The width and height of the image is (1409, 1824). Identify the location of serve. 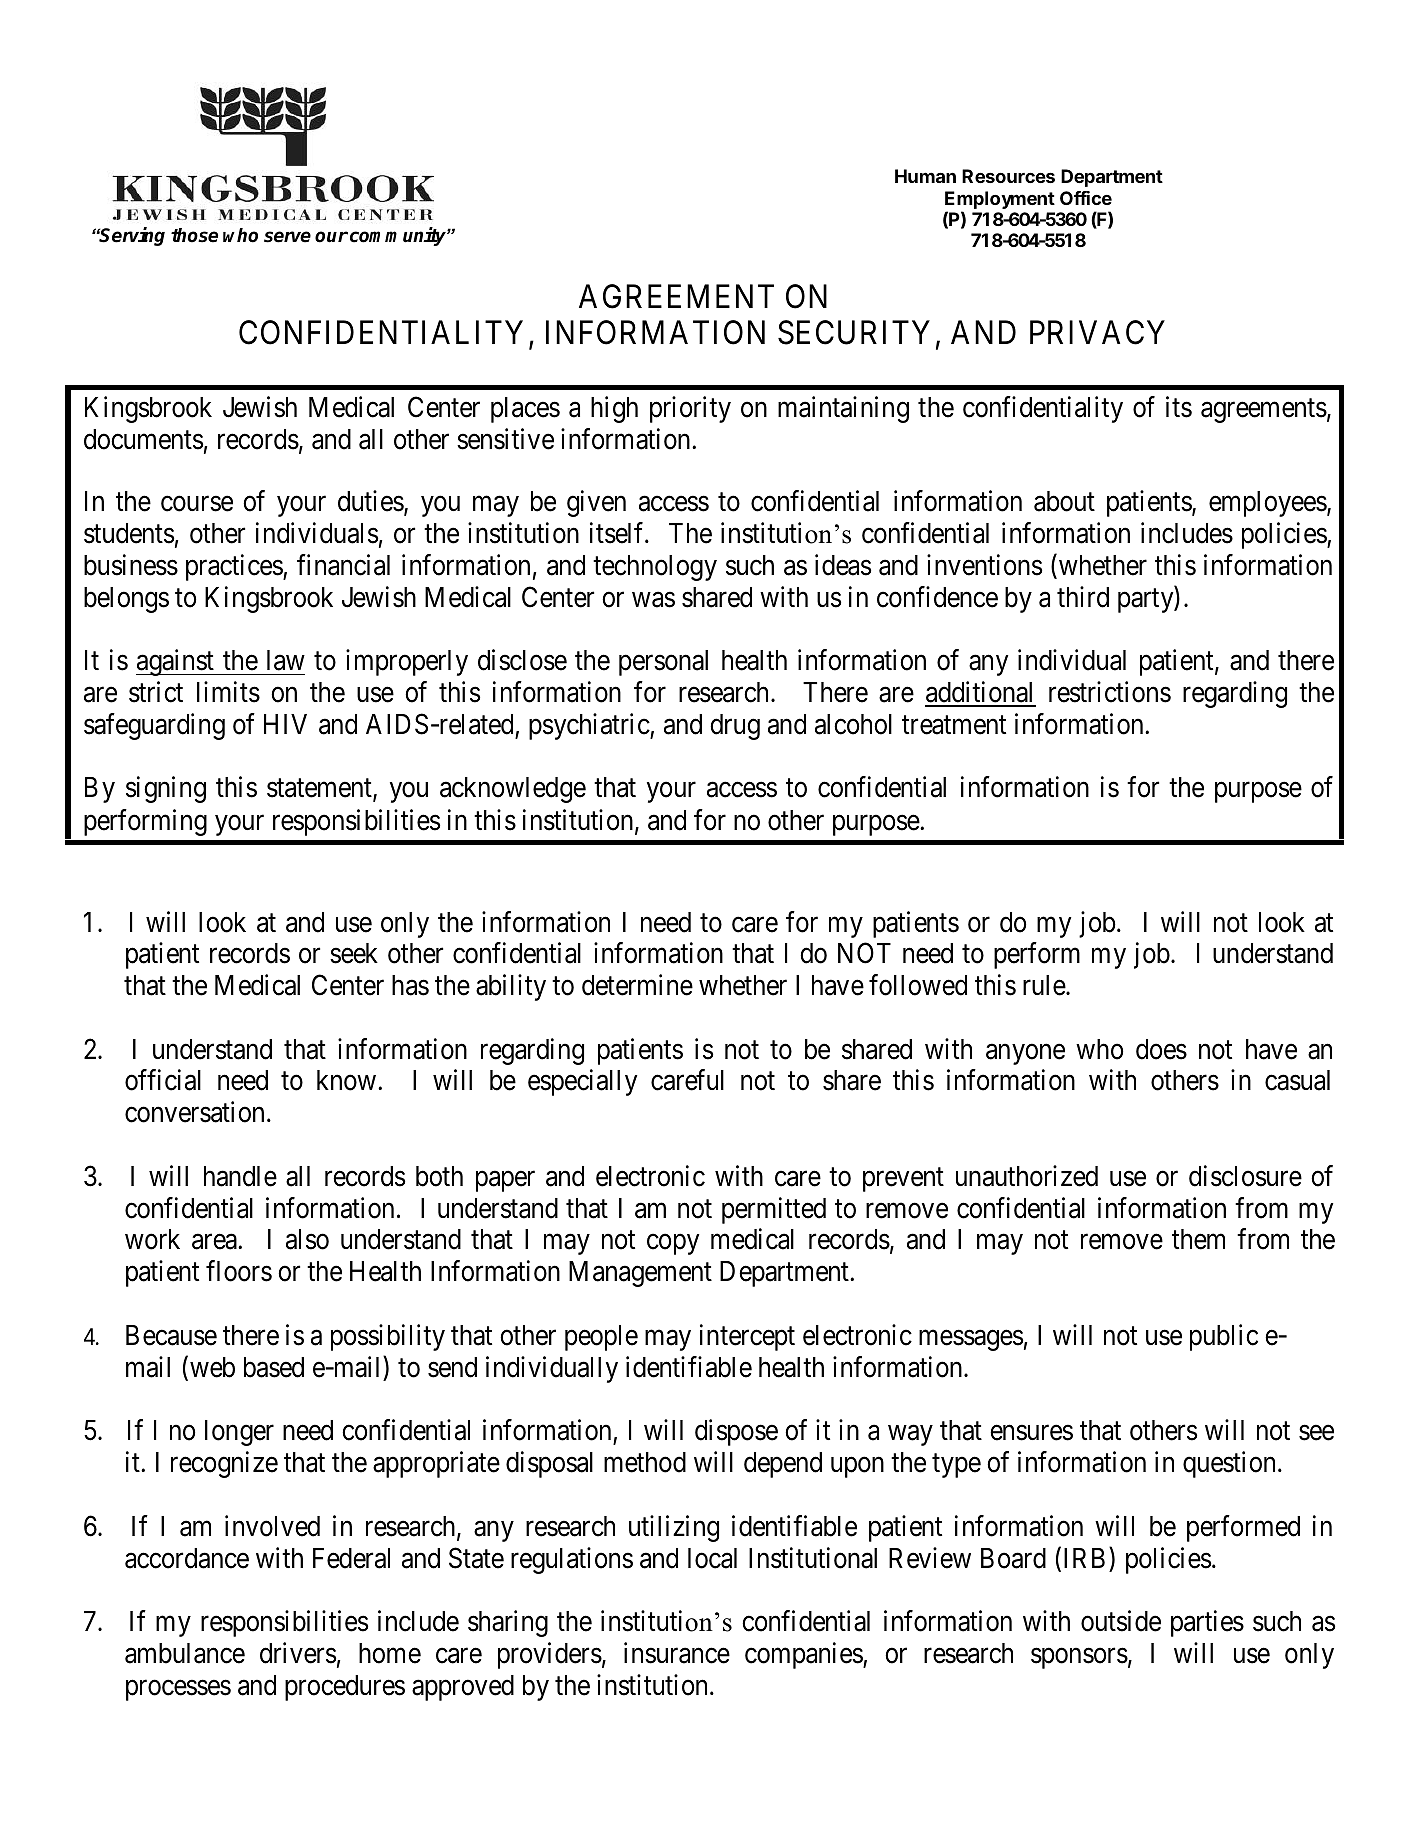
(287, 237).
